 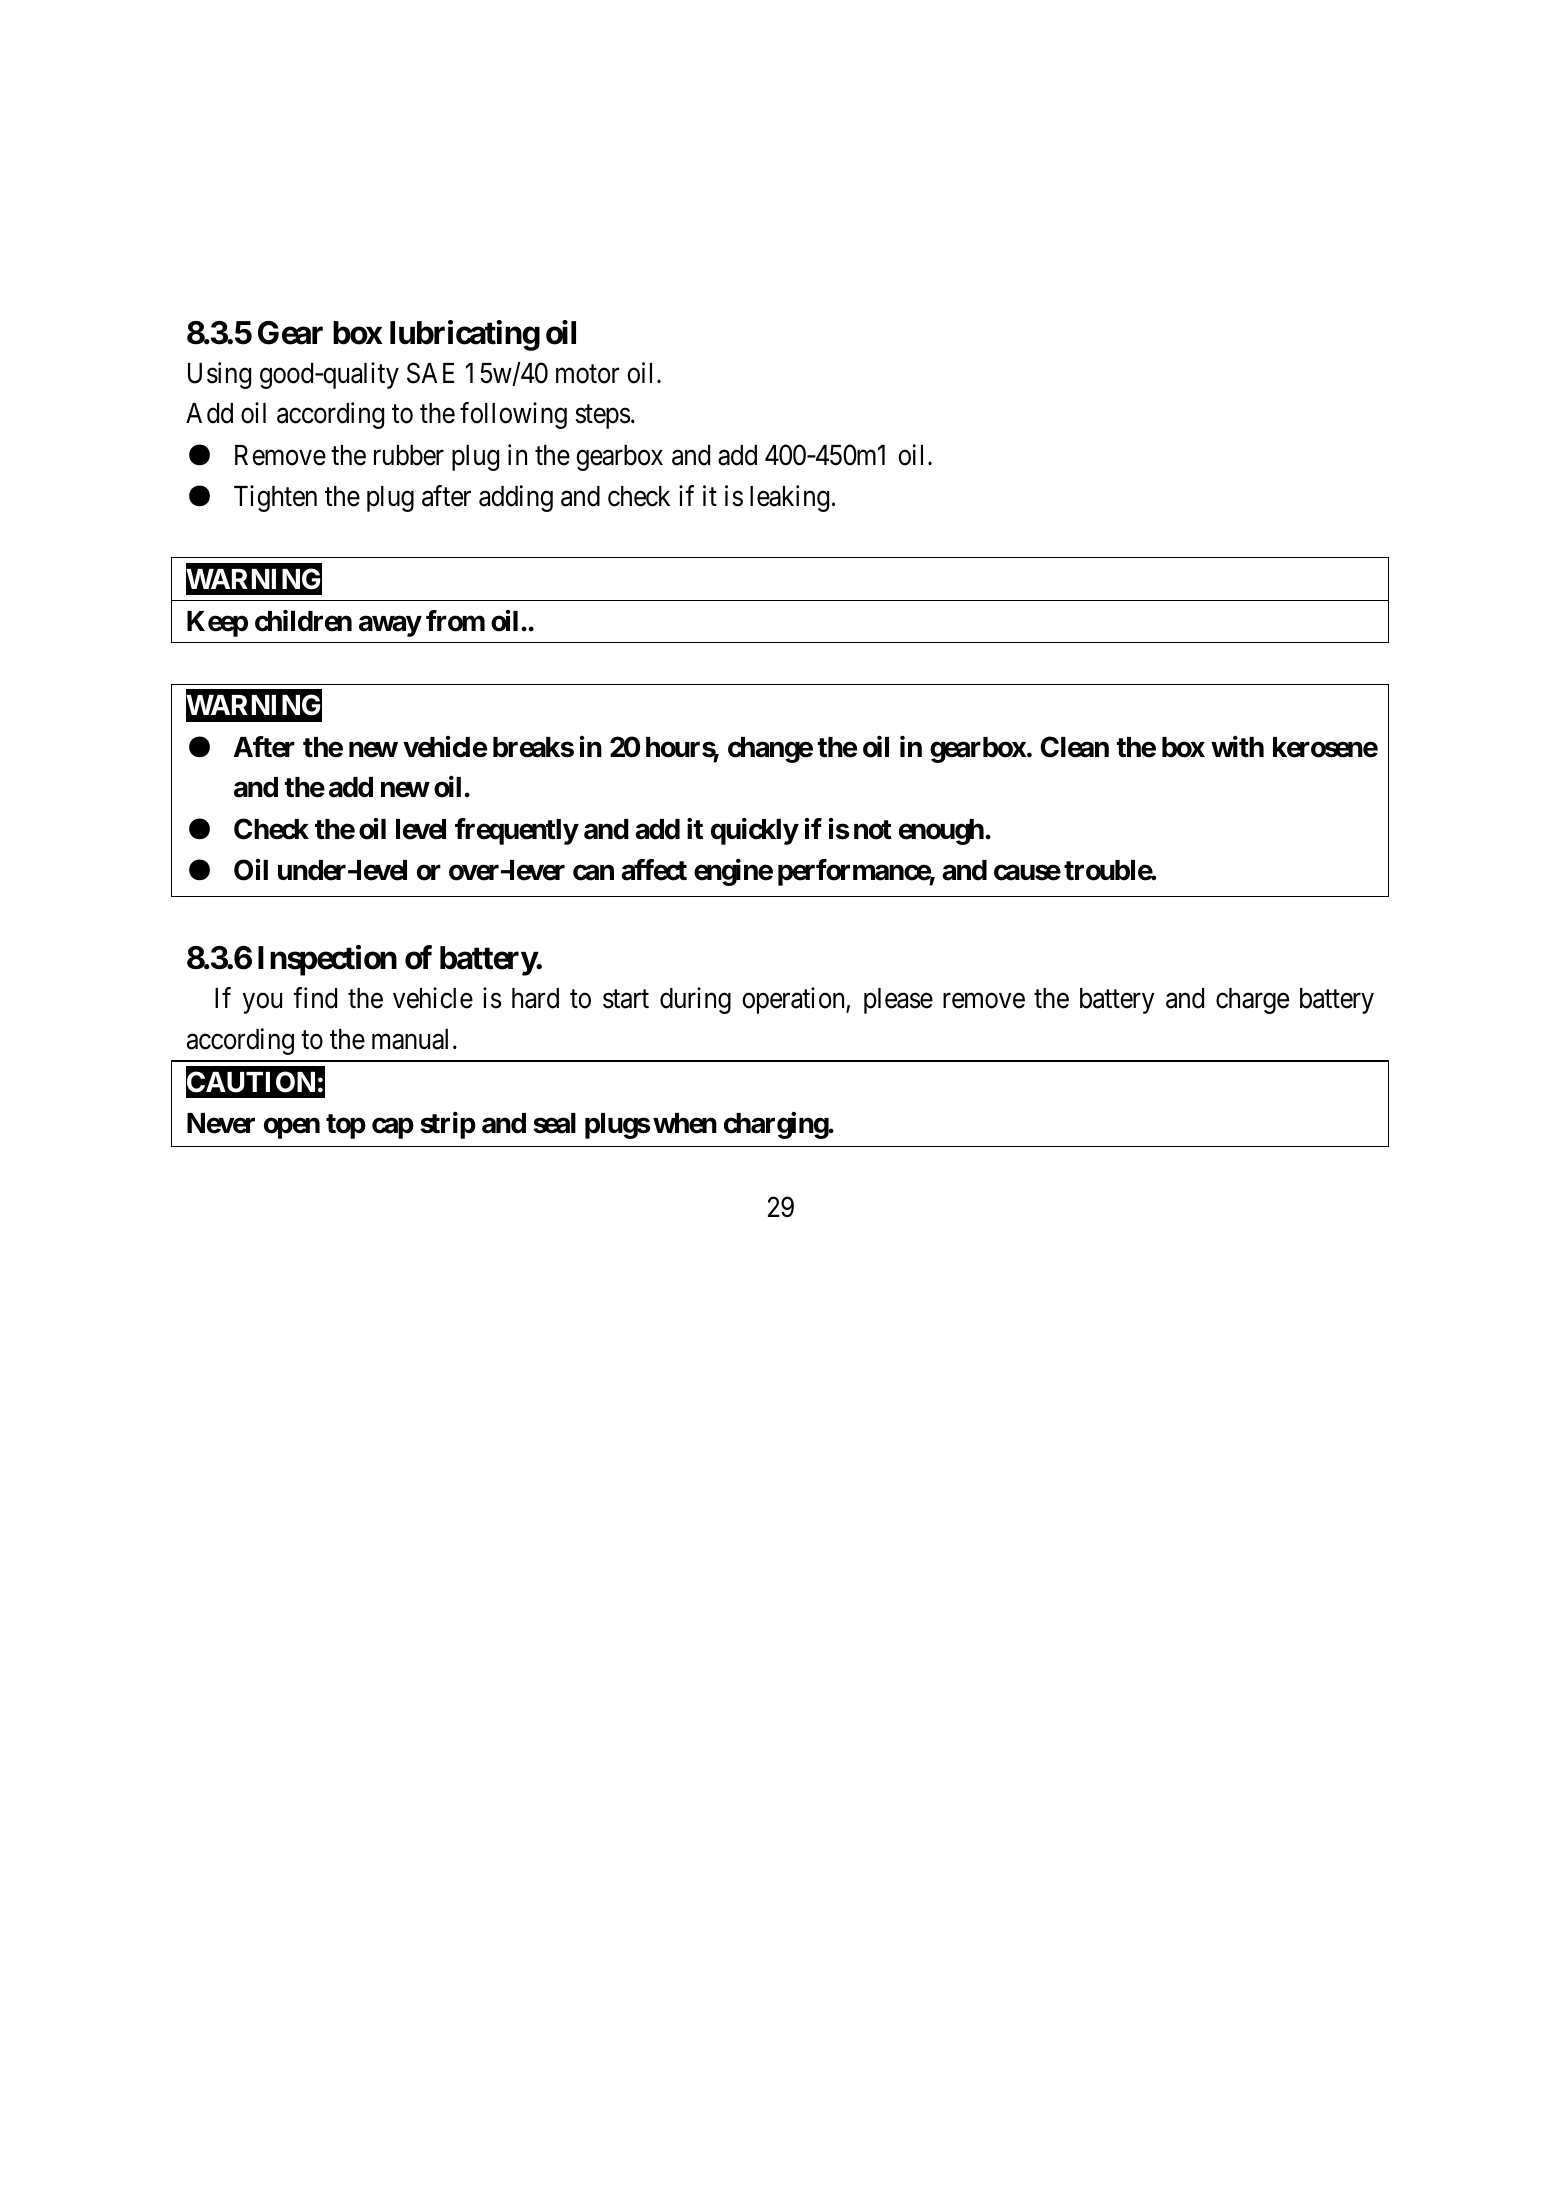 I want to click on frequently, so click(x=516, y=831).
